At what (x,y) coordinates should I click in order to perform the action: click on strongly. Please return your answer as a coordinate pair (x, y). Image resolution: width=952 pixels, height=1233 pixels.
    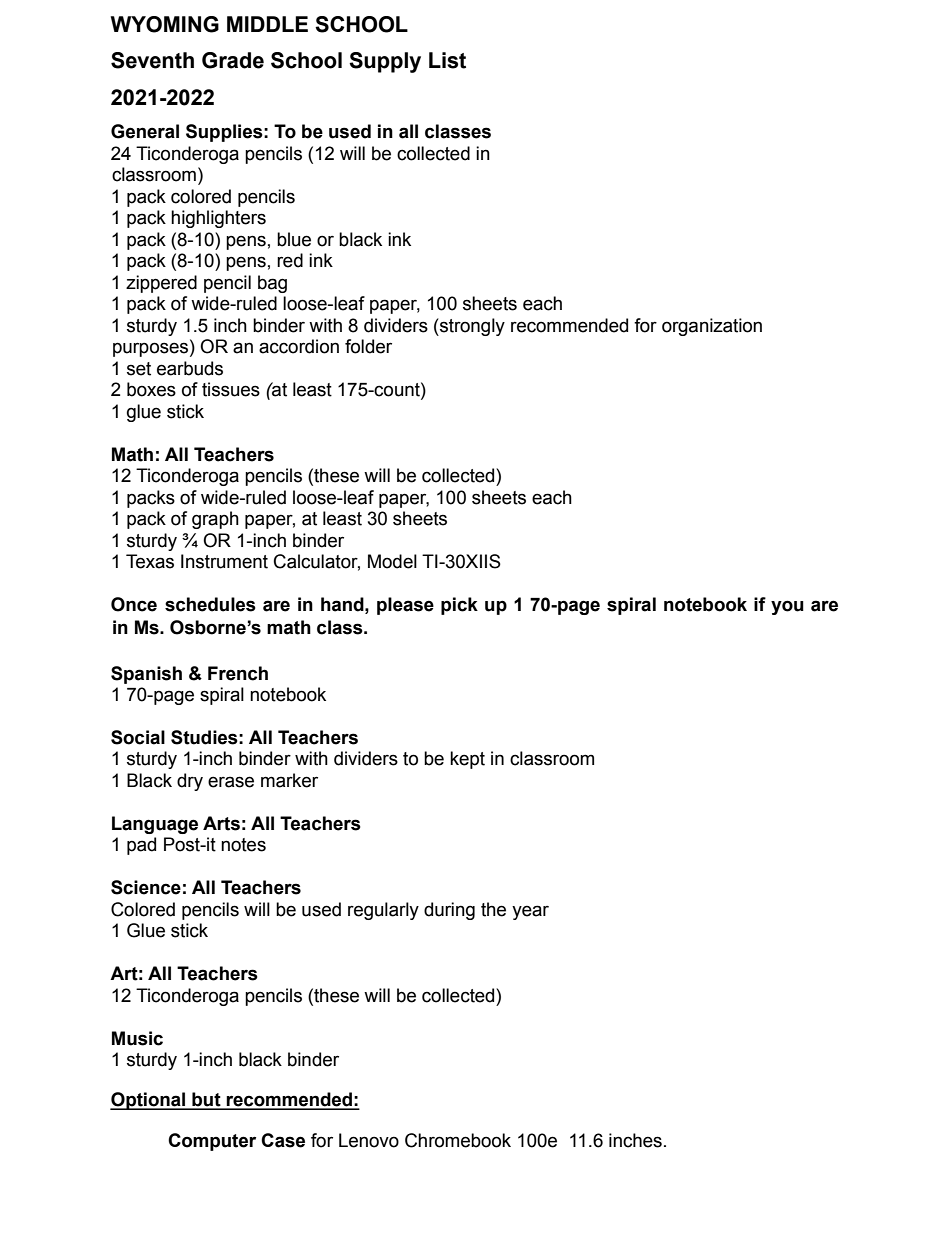
    Looking at the image, I should click on (471, 327).
